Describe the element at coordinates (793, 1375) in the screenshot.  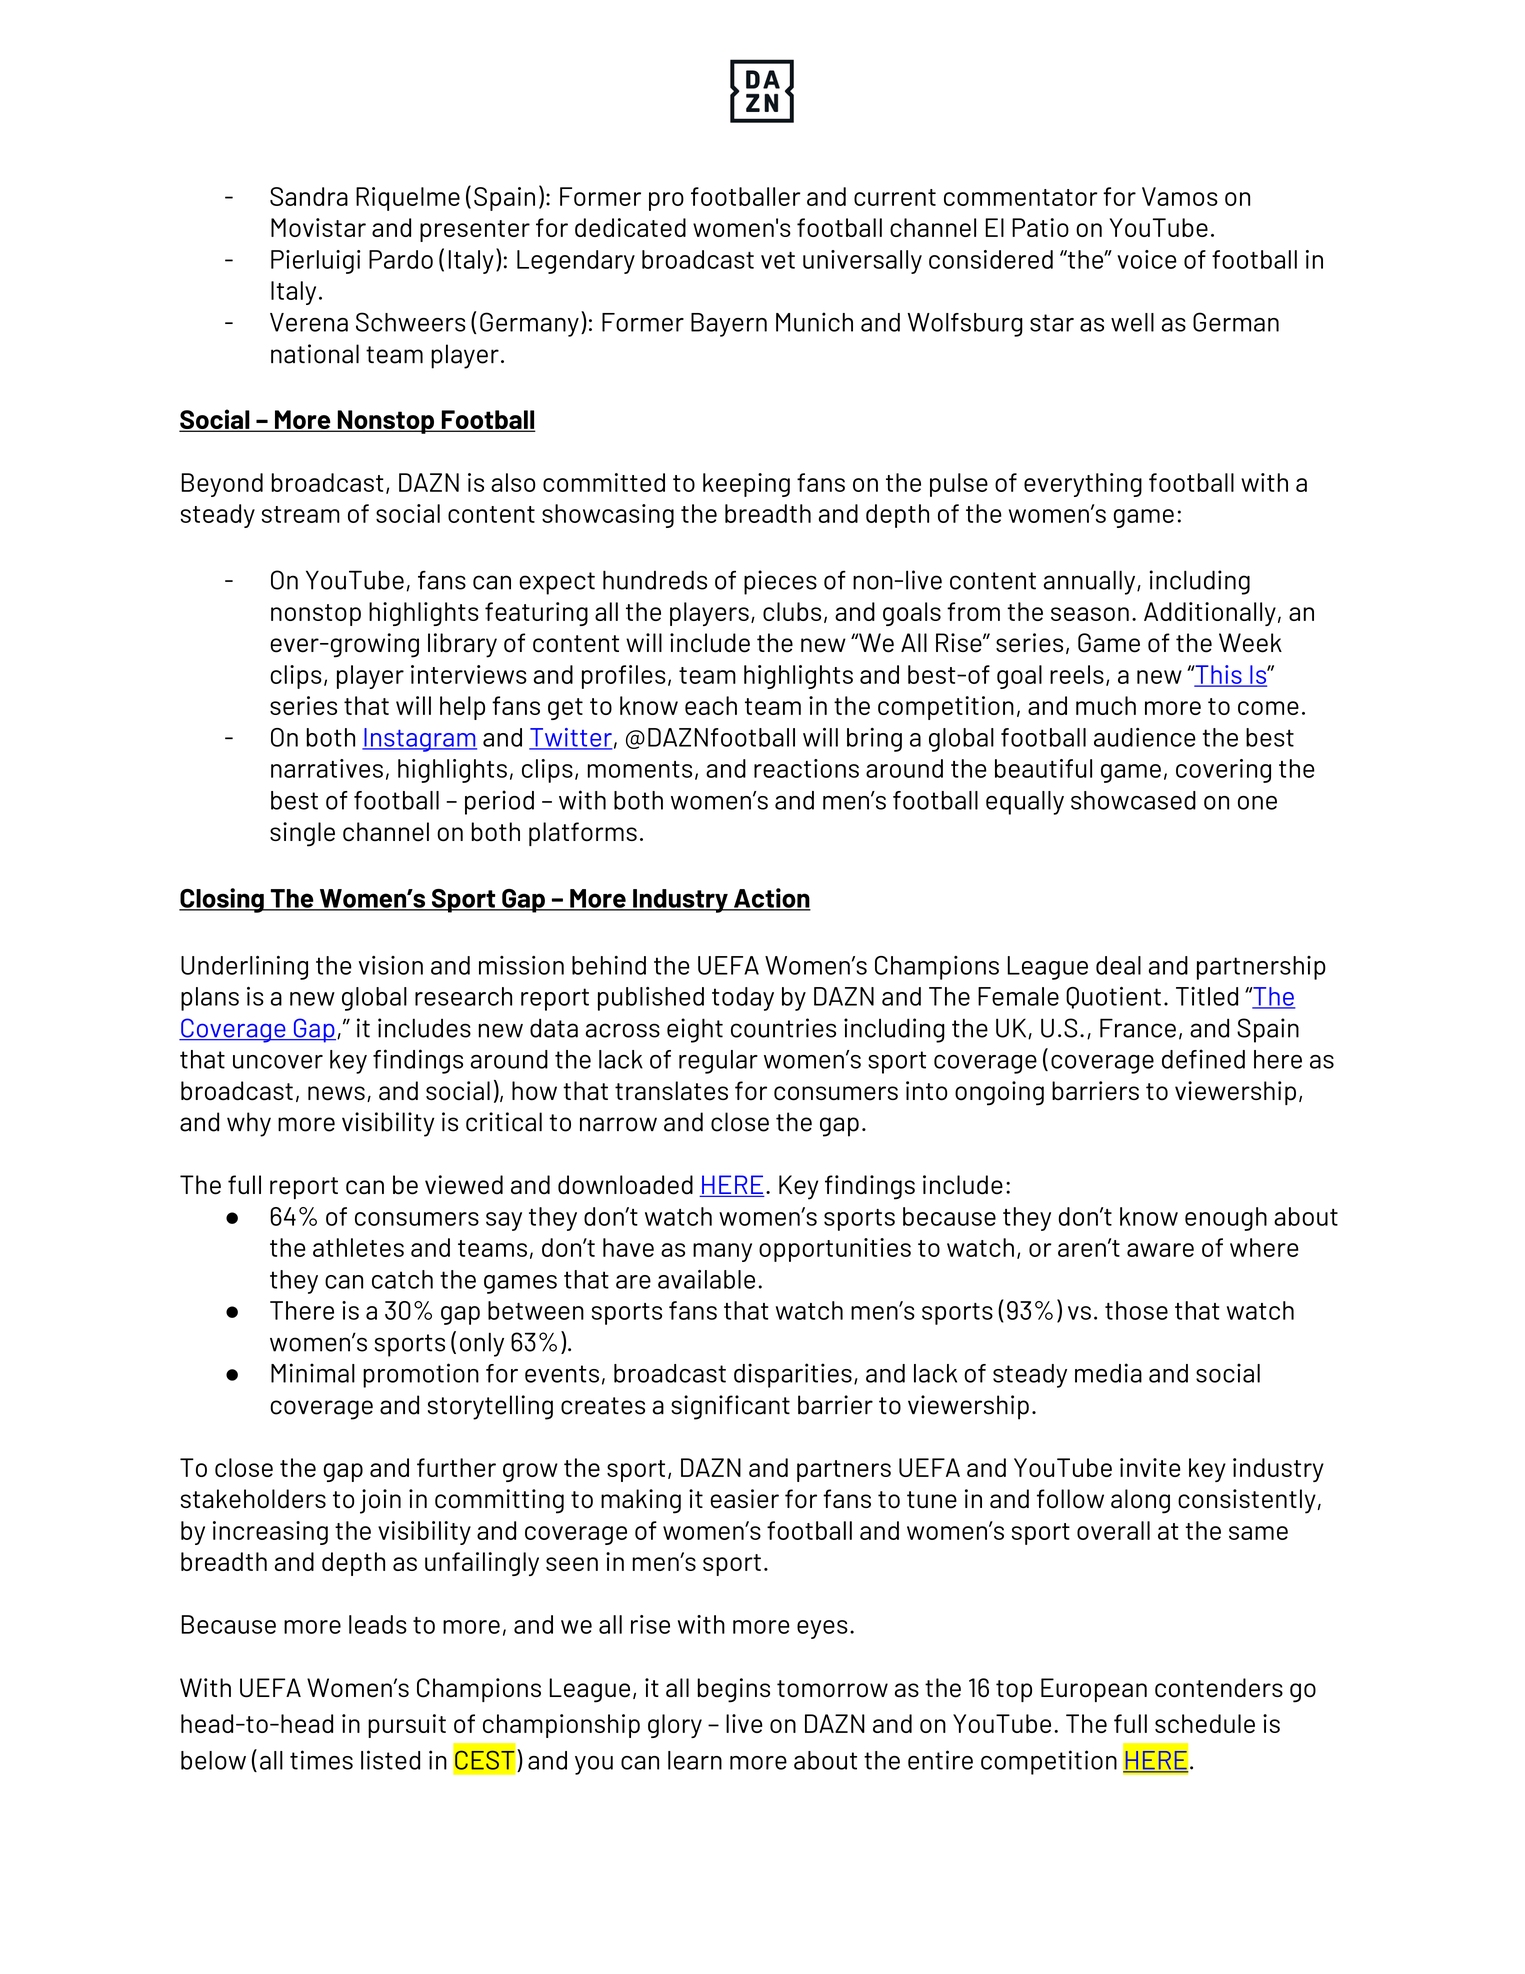
I see `disparities` at that location.
